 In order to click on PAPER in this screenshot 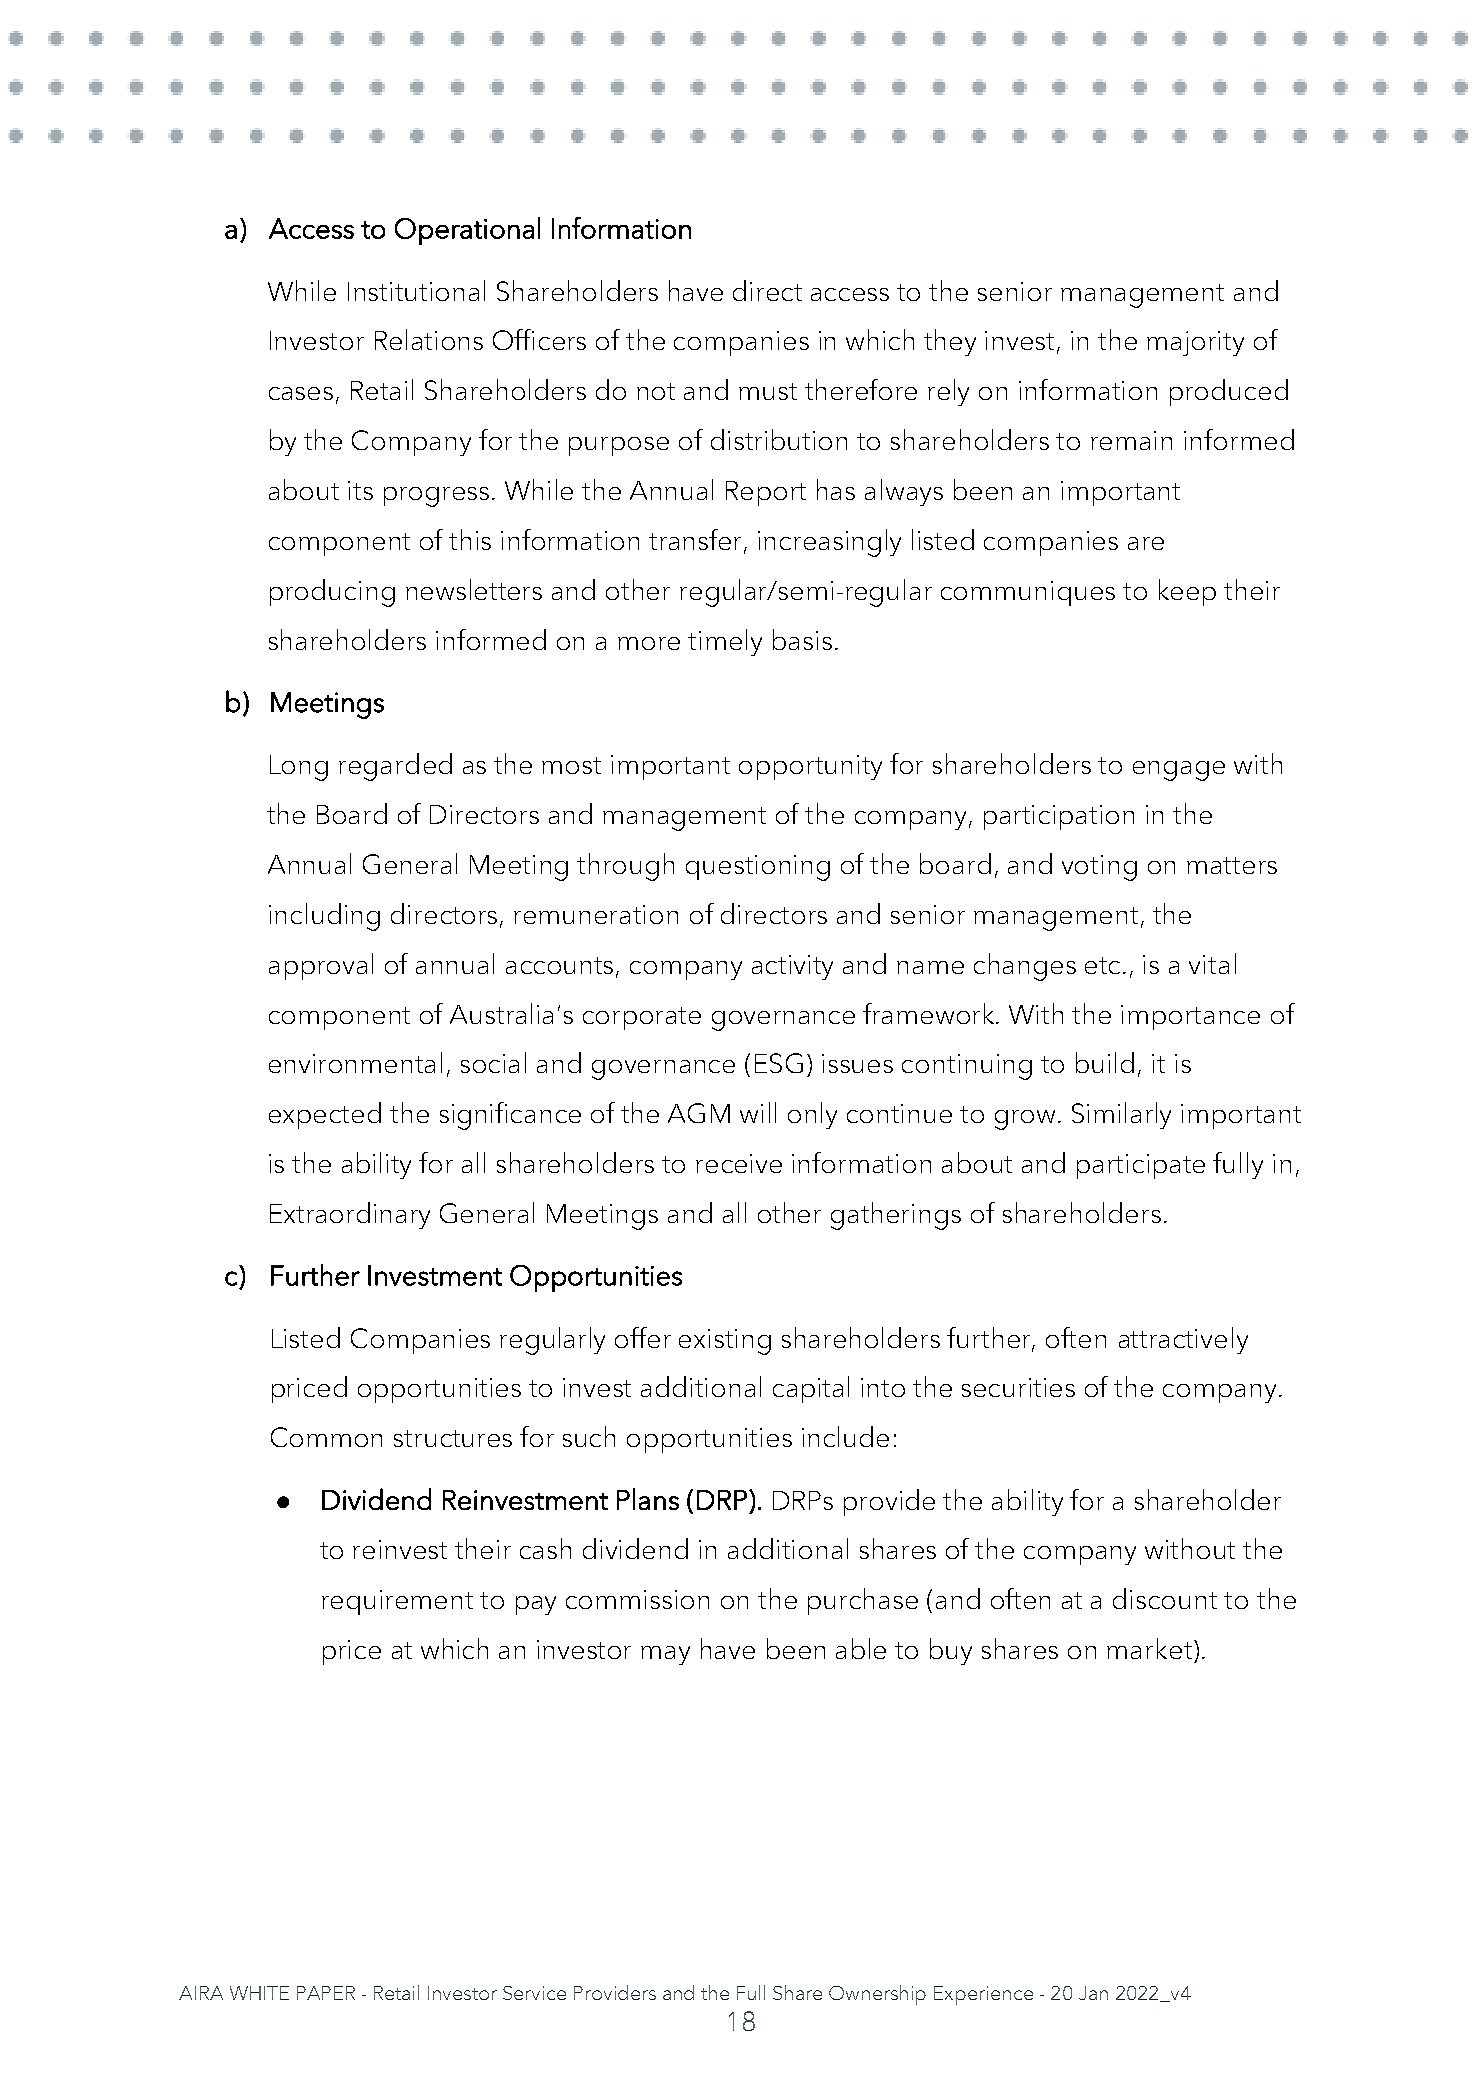, I will do `click(326, 1993)`.
